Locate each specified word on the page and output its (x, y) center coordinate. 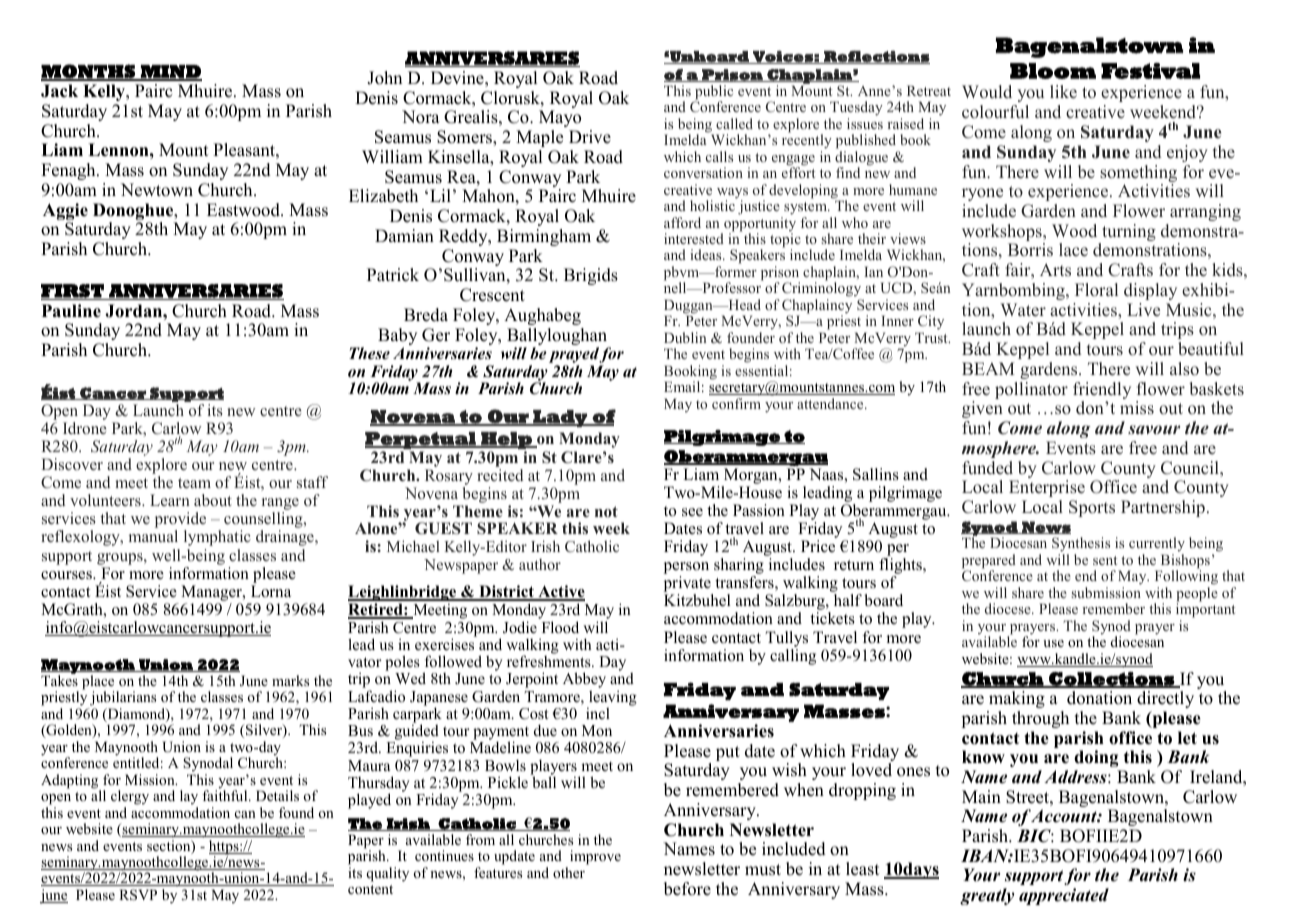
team (194, 483)
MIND (170, 72)
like (1063, 92)
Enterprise (1047, 488)
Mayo (560, 118)
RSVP (138, 895)
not (606, 511)
